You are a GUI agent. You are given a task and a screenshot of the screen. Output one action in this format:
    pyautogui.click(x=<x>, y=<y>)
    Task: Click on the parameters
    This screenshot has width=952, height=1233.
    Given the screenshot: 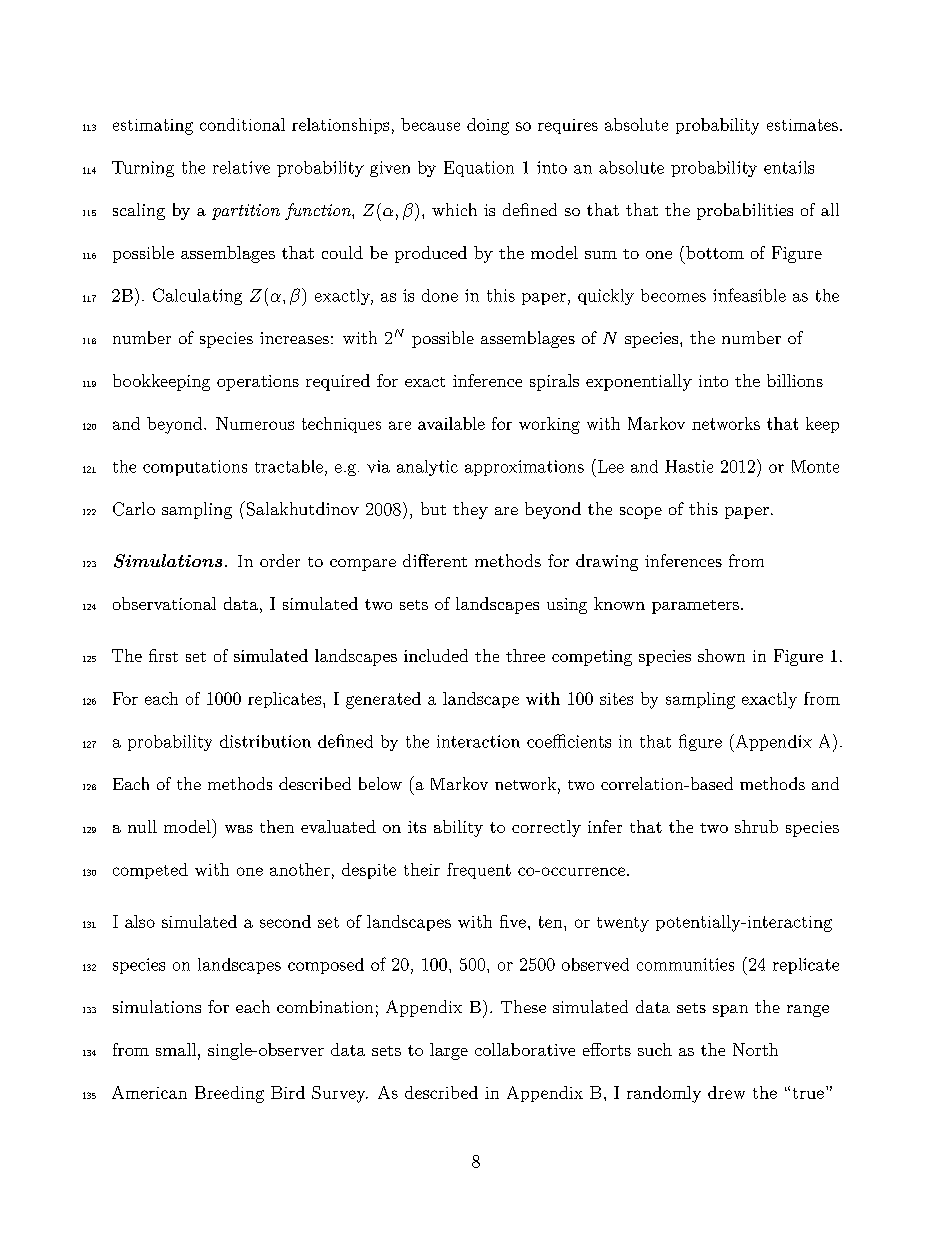 What is the action you would take?
    pyautogui.click(x=695, y=607)
